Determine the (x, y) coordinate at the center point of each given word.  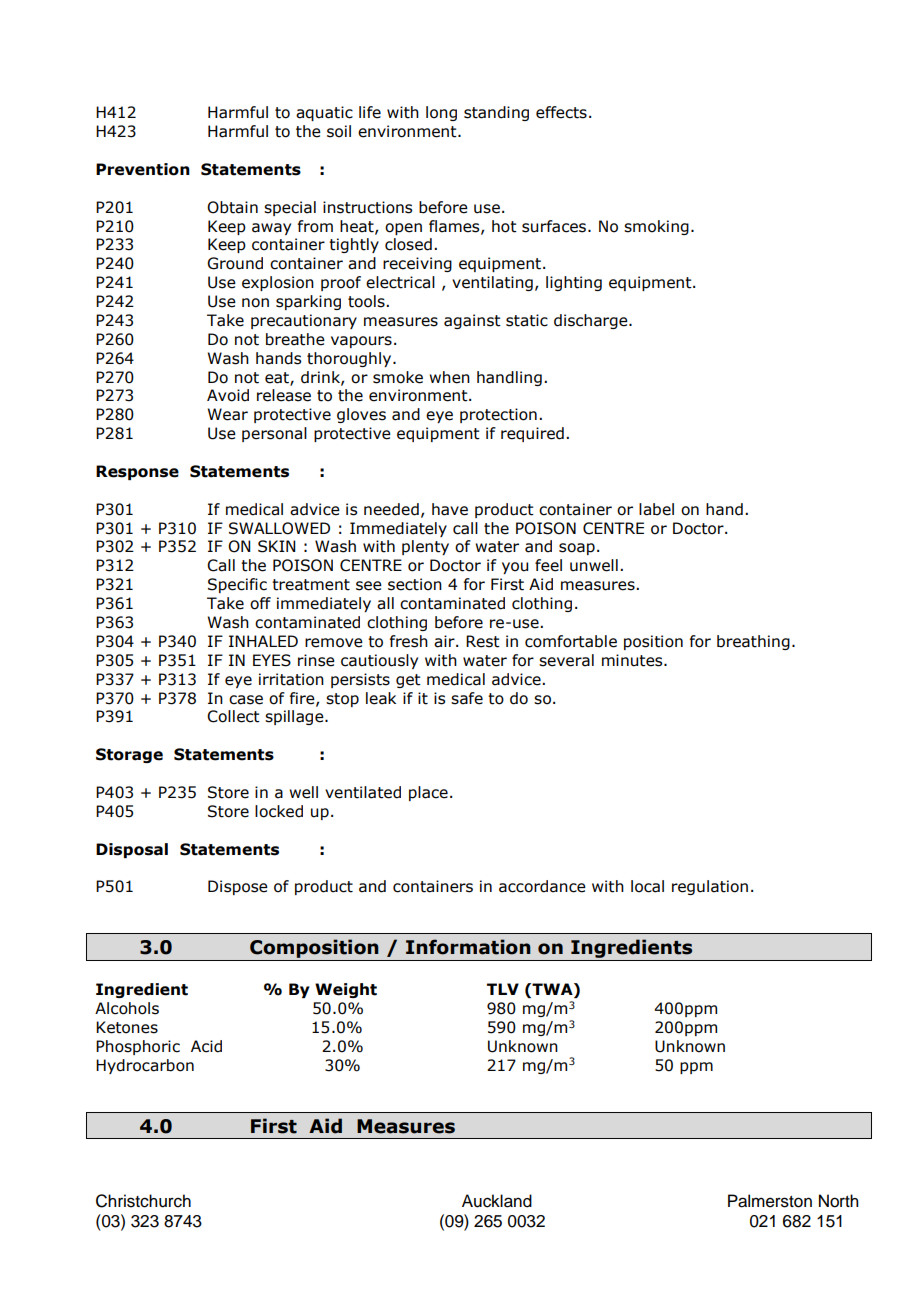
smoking (656, 227)
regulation (710, 887)
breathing (753, 642)
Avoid (228, 395)
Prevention (143, 169)
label (656, 509)
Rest (483, 641)
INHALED (263, 641)
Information (468, 947)
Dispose (238, 887)
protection (498, 415)
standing (496, 113)
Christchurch (143, 1201)
